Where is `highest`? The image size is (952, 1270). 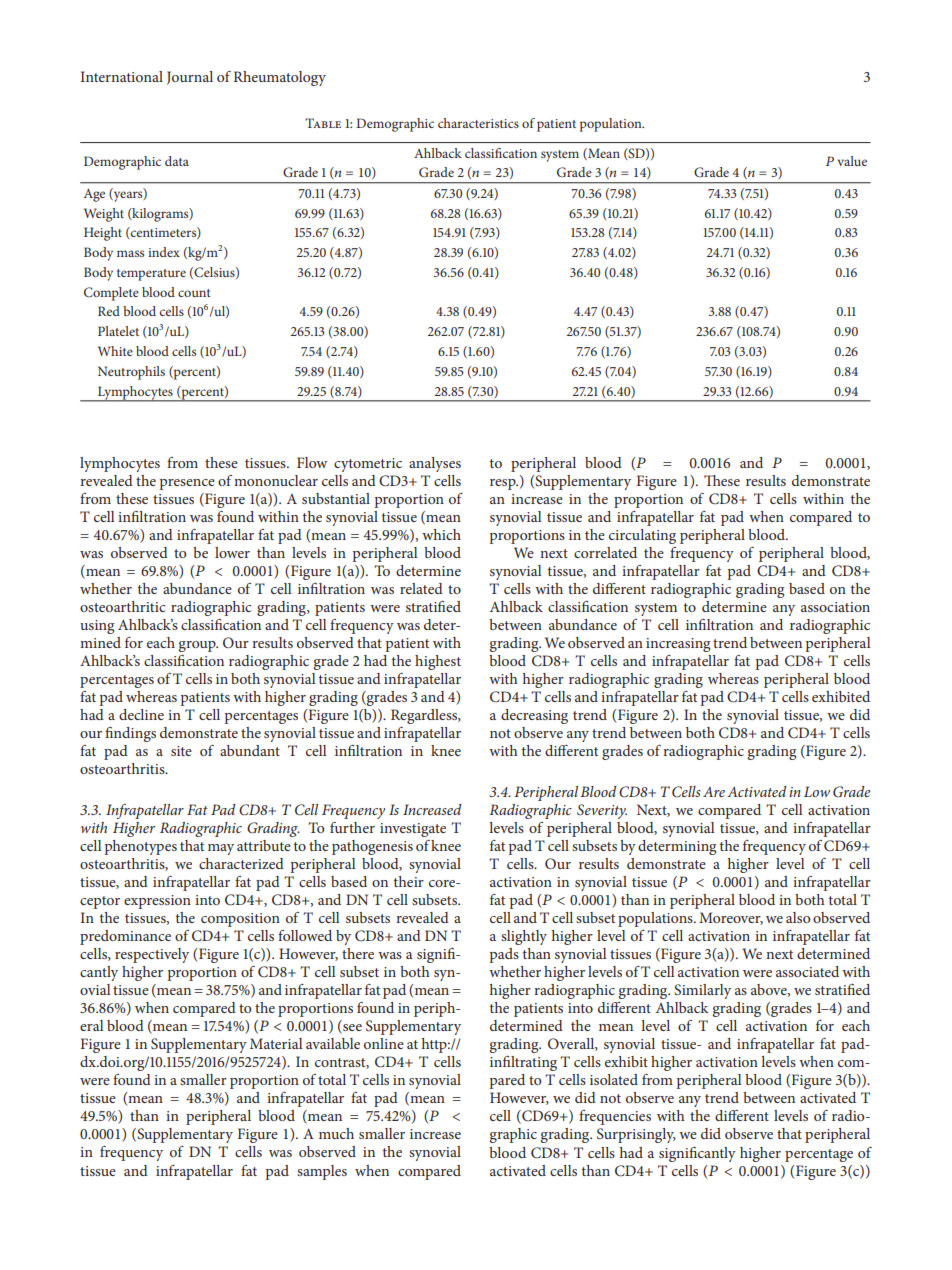
highest is located at coordinates (438, 662).
